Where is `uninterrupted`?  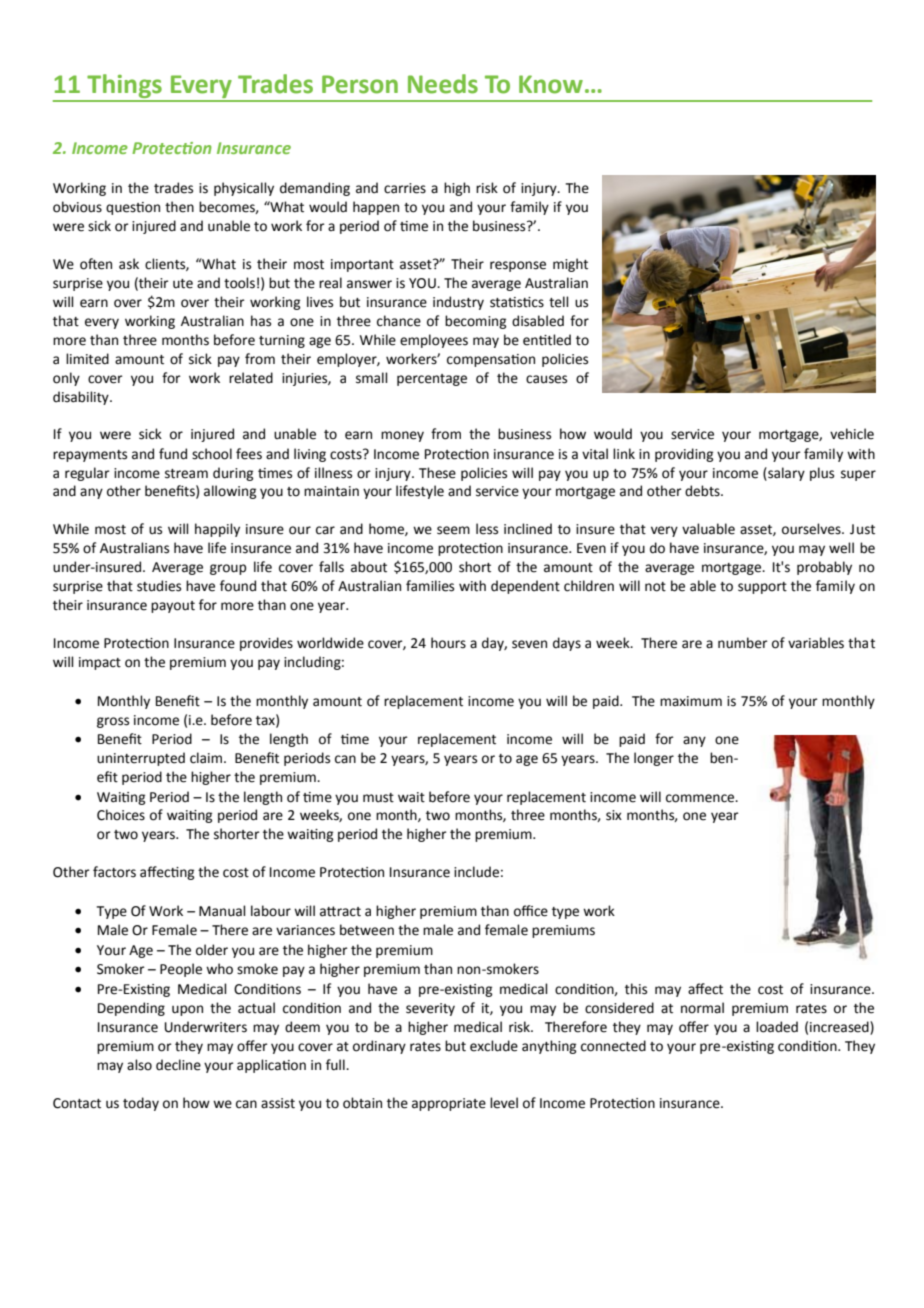
uninterrupted is located at coordinates (141, 759).
